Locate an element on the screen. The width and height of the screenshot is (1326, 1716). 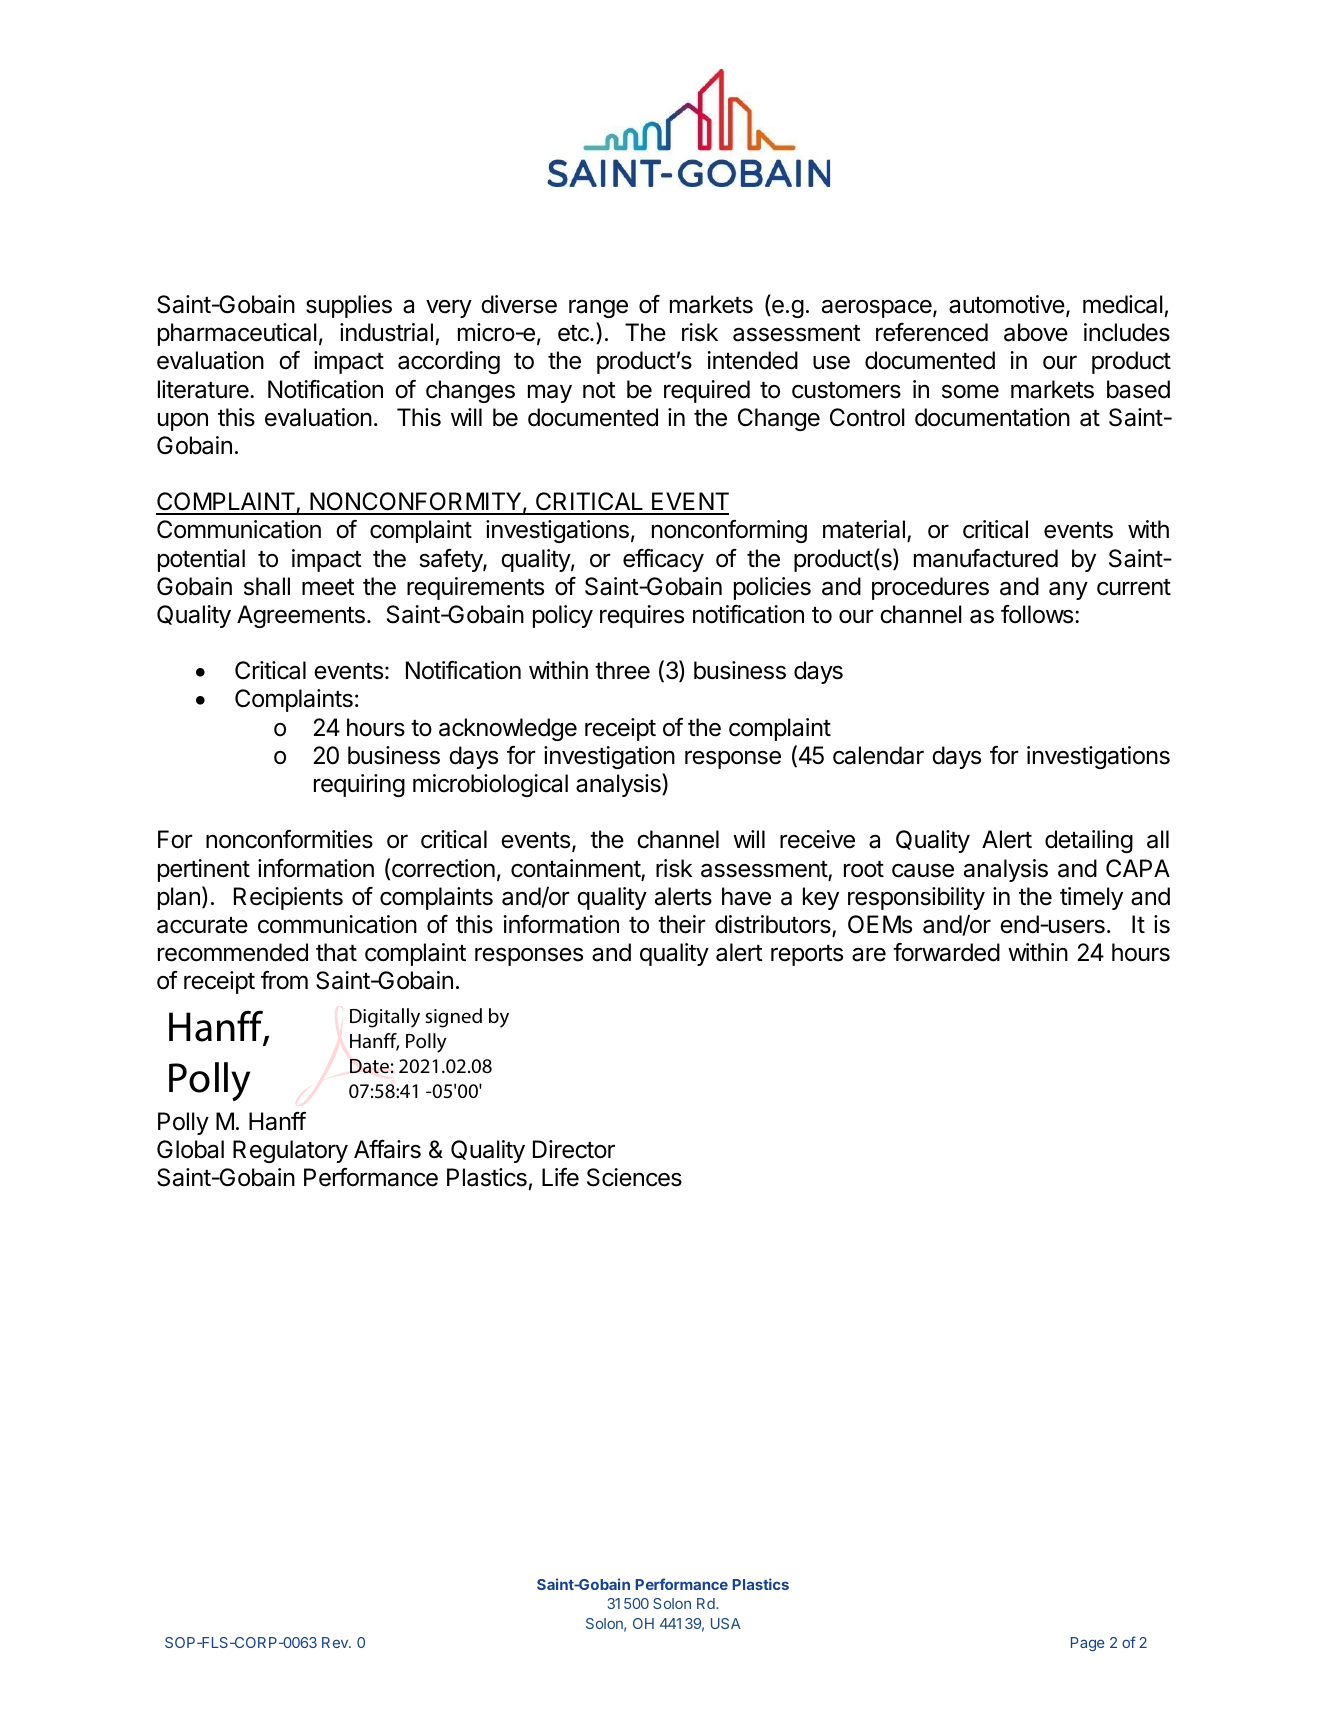
pharmaceutical is located at coordinates (237, 334).
